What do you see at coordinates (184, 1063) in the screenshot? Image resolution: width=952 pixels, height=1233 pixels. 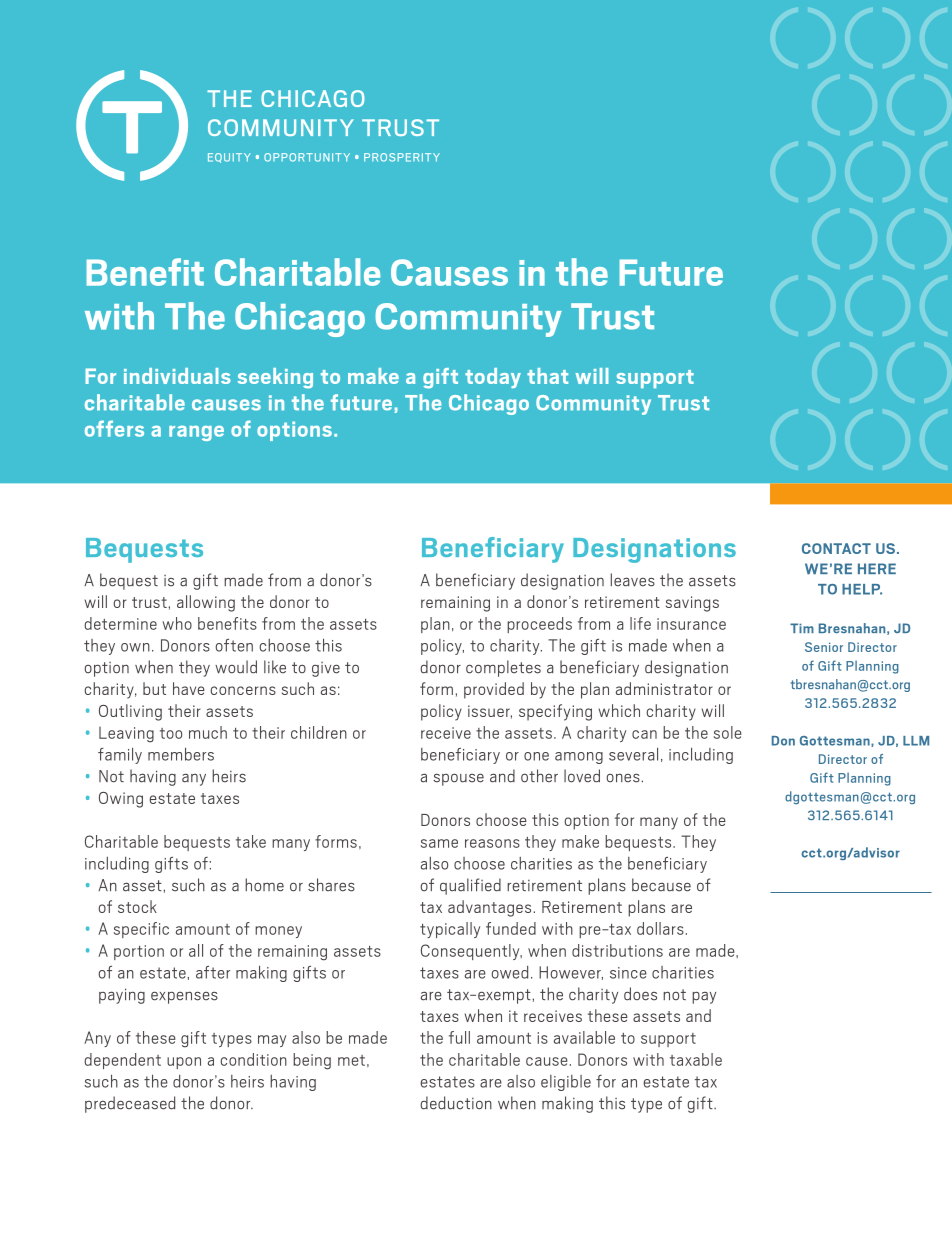 I see `upon` at bounding box center [184, 1063].
